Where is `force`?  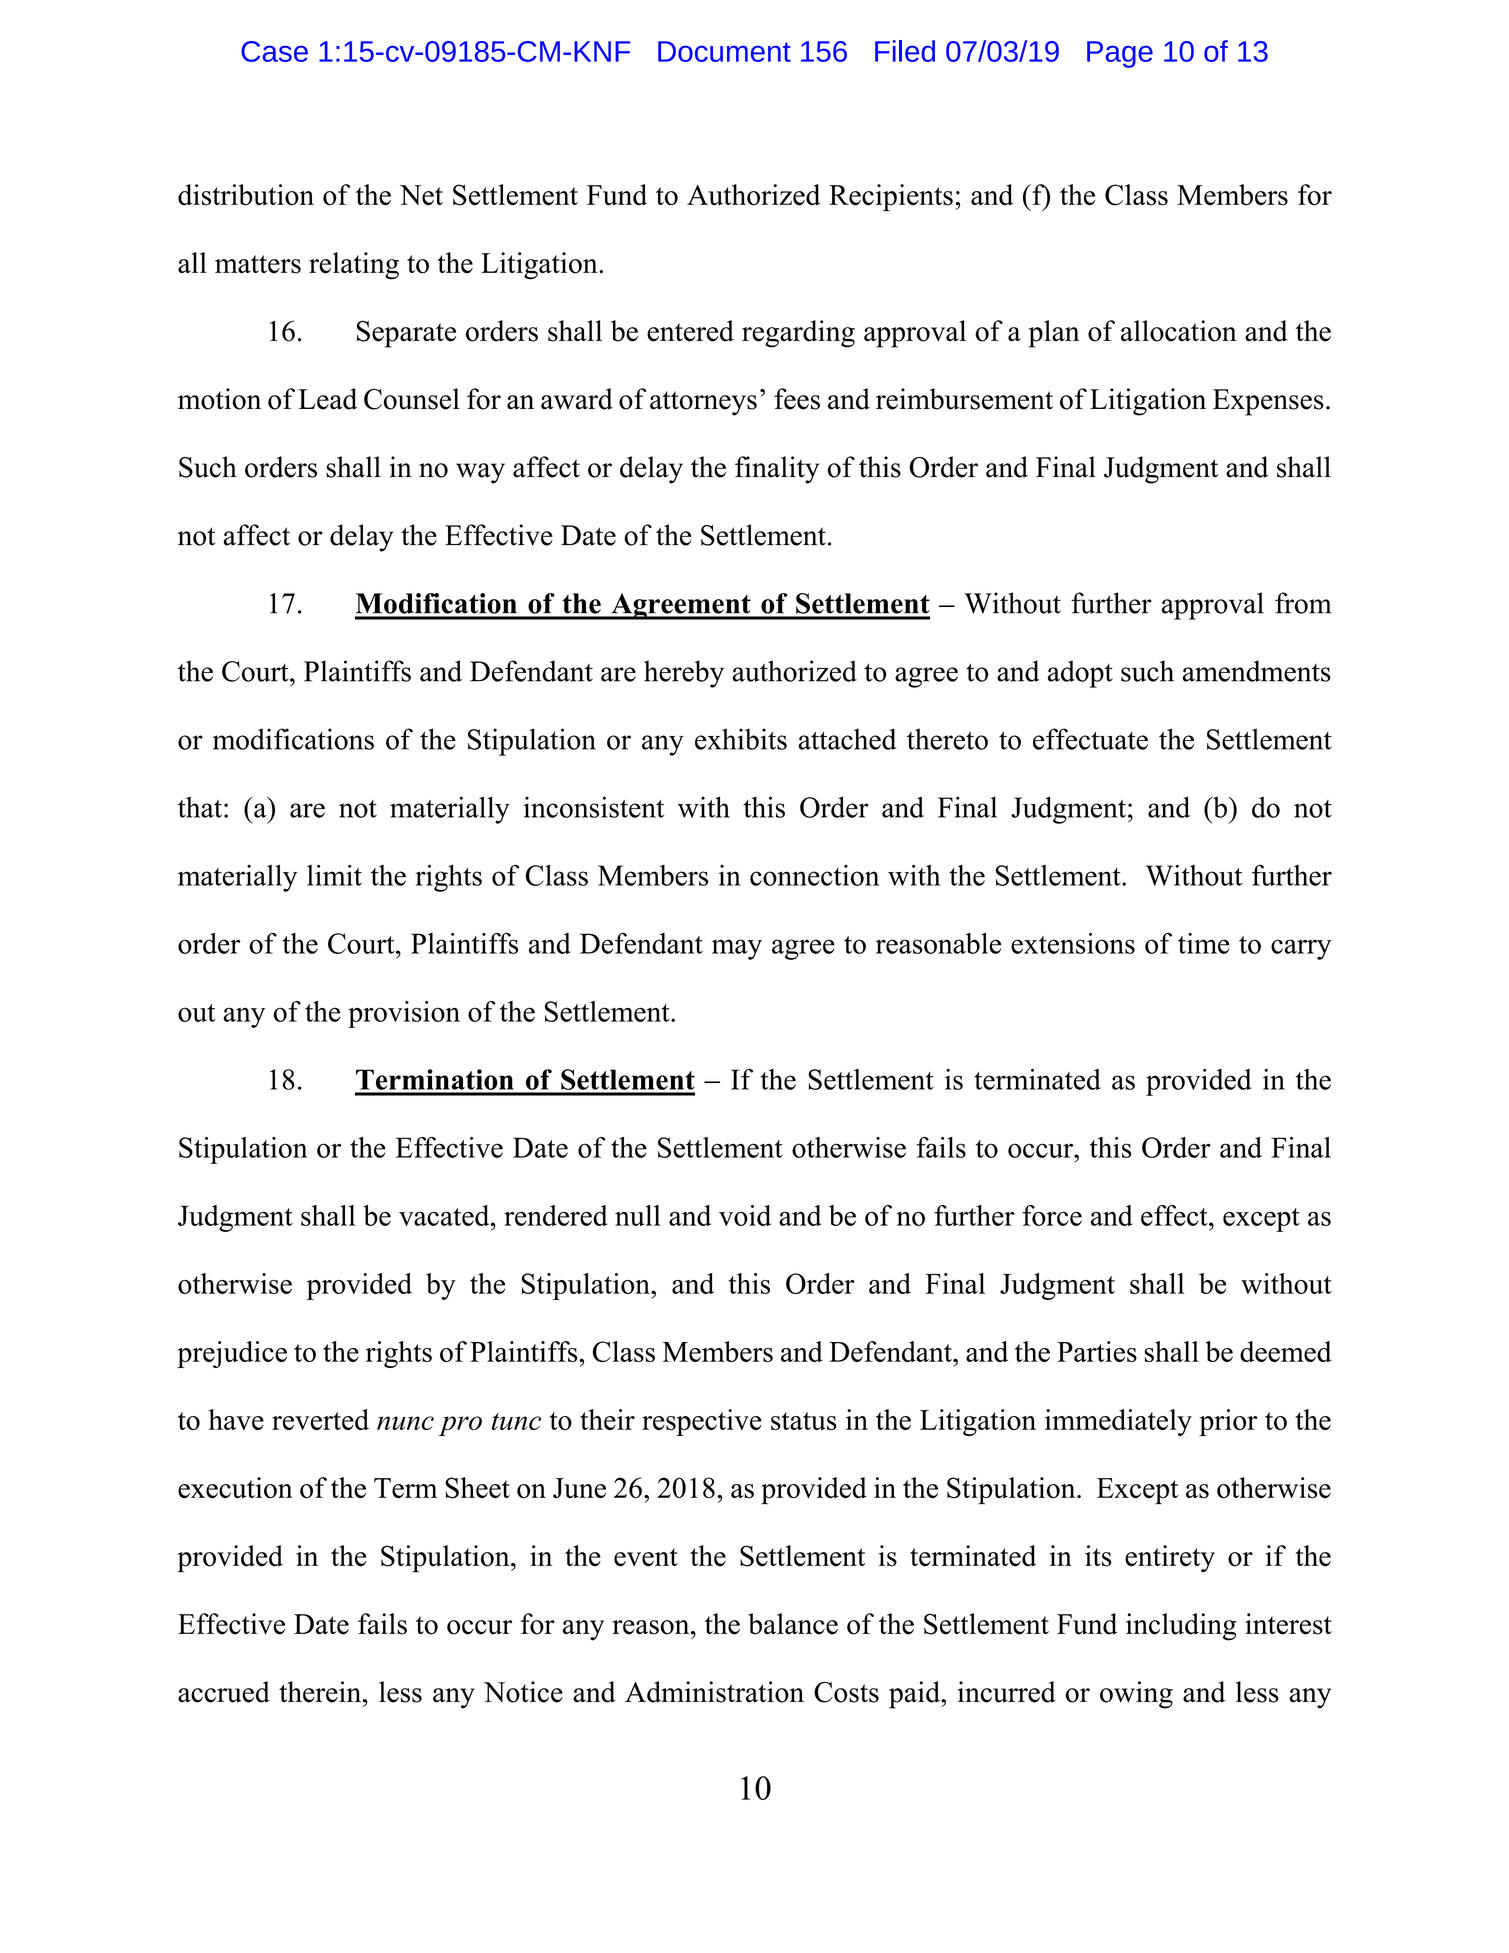
force is located at coordinates (1052, 1215).
